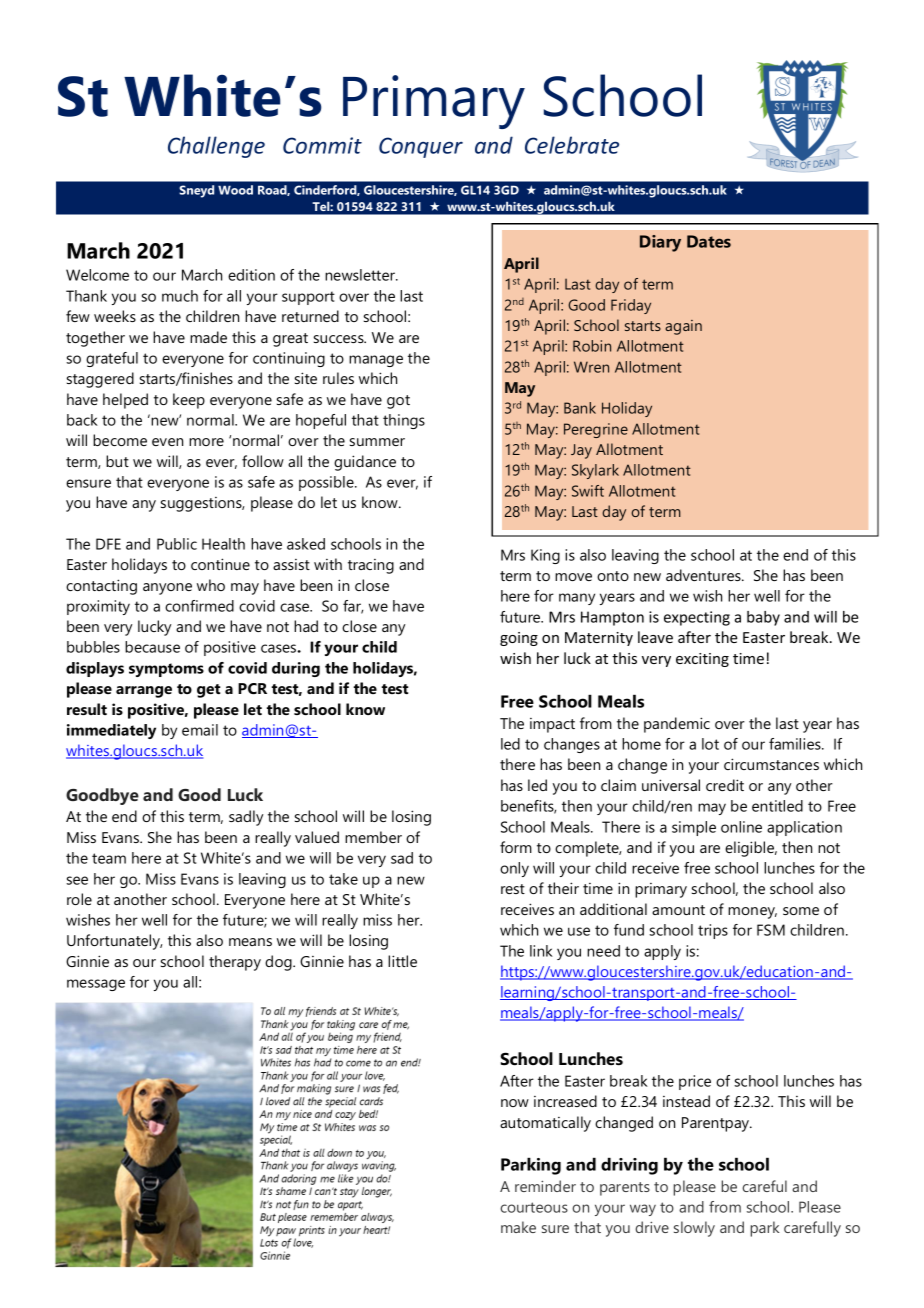 Image resolution: width=924 pixels, height=1308 pixels. I want to click on Conquer, so click(421, 147).
